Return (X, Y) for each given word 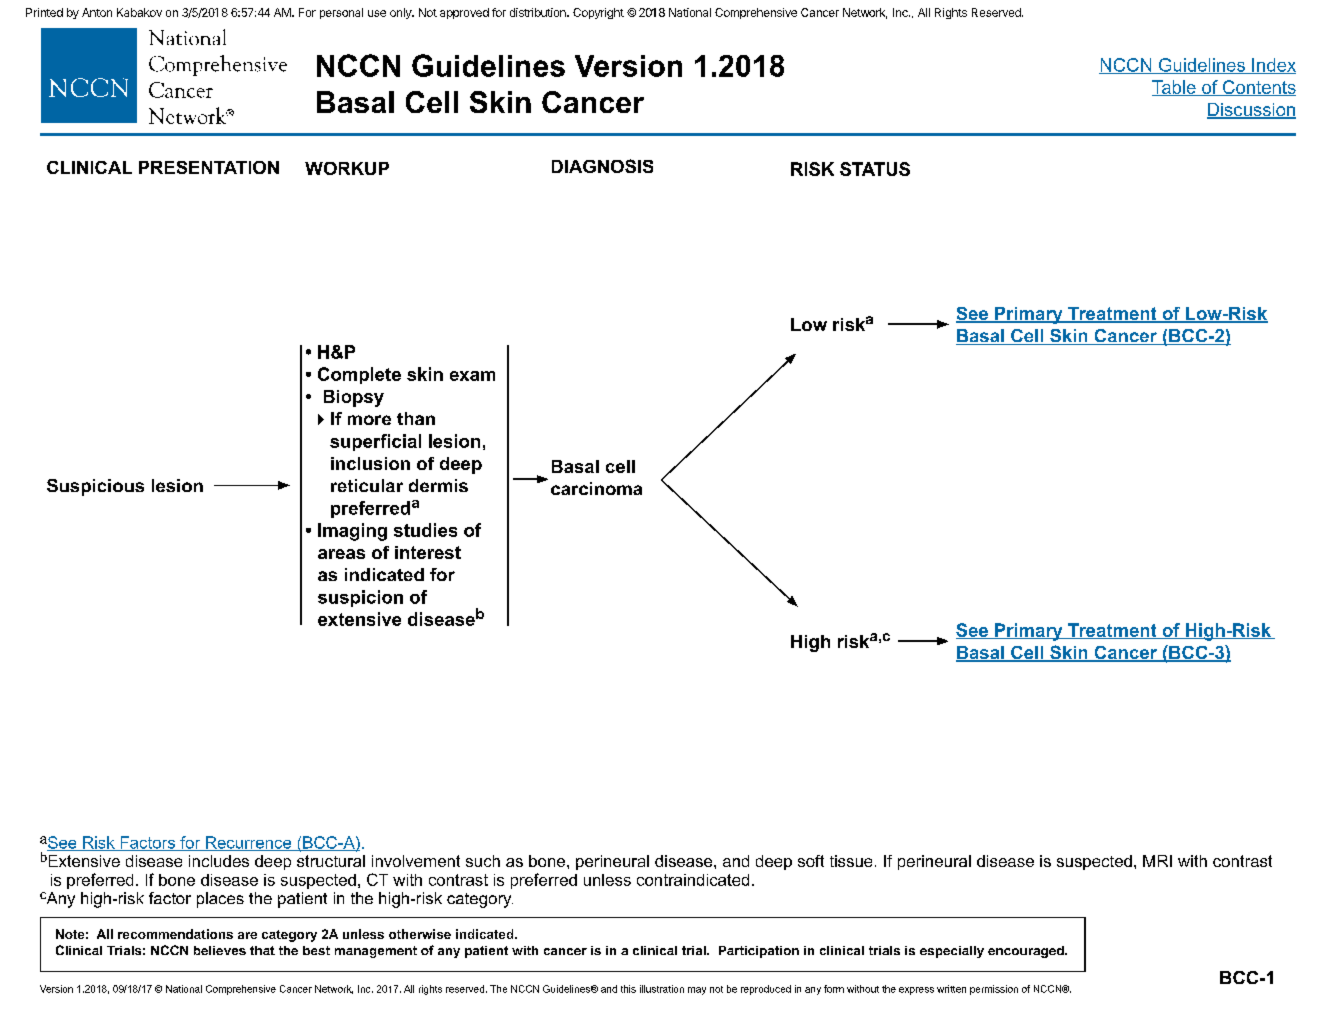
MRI (1157, 861)
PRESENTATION (209, 167)
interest (428, 552)
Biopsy (354, 398)
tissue (851, 861)
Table (1175, 88)
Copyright (598, 13)
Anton (97, 12)
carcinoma (596, 488)
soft (811, 861)
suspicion (360, 598)
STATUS (875, 169)
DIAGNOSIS (602, 166)
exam (472, 376)
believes (220, 950)
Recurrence (249, 843)
